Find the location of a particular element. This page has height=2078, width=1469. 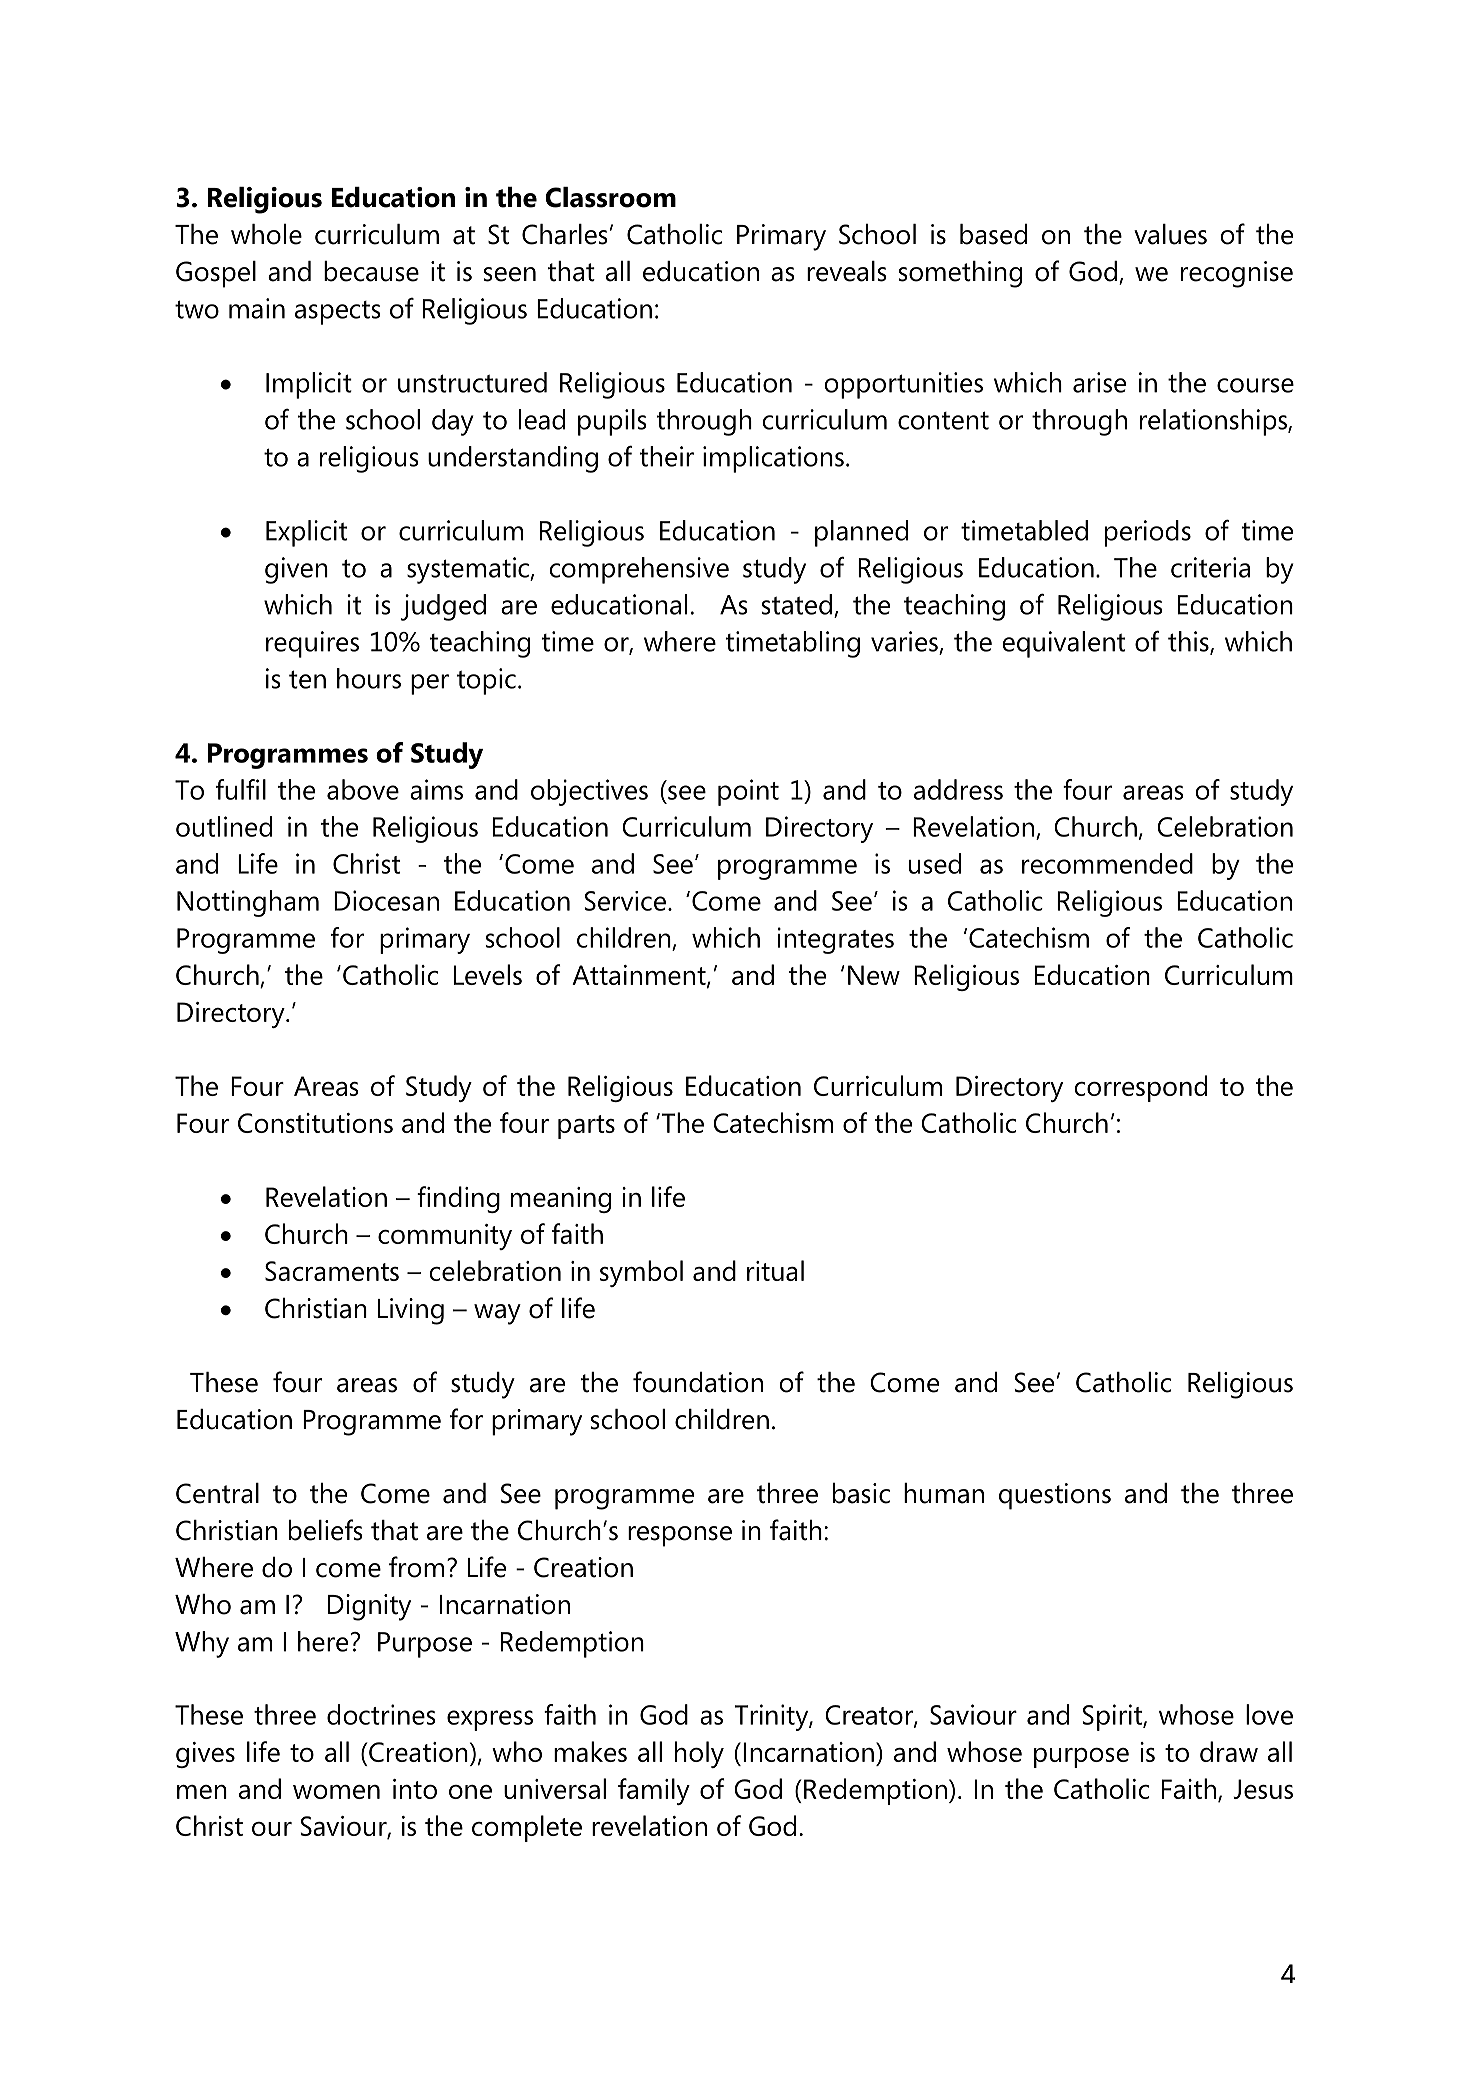

Constitutions is located at coordinates (315, 1123).
